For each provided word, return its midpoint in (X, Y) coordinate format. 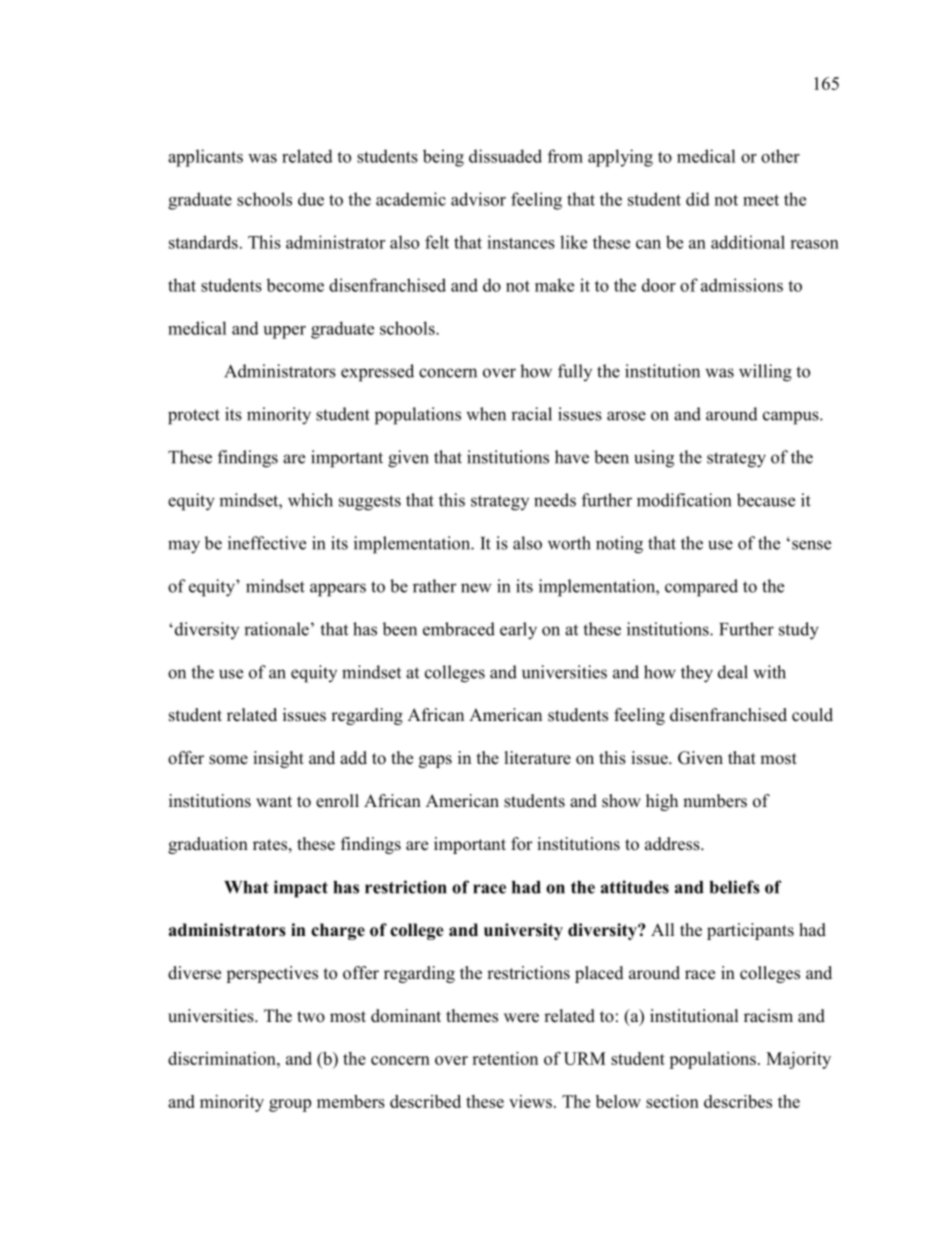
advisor (478, 199)
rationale (276, 629)
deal (733, 672)
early (518, 631)
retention (505, 1058)
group (290, 1105)
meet (761, 200)
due (311, 199)
